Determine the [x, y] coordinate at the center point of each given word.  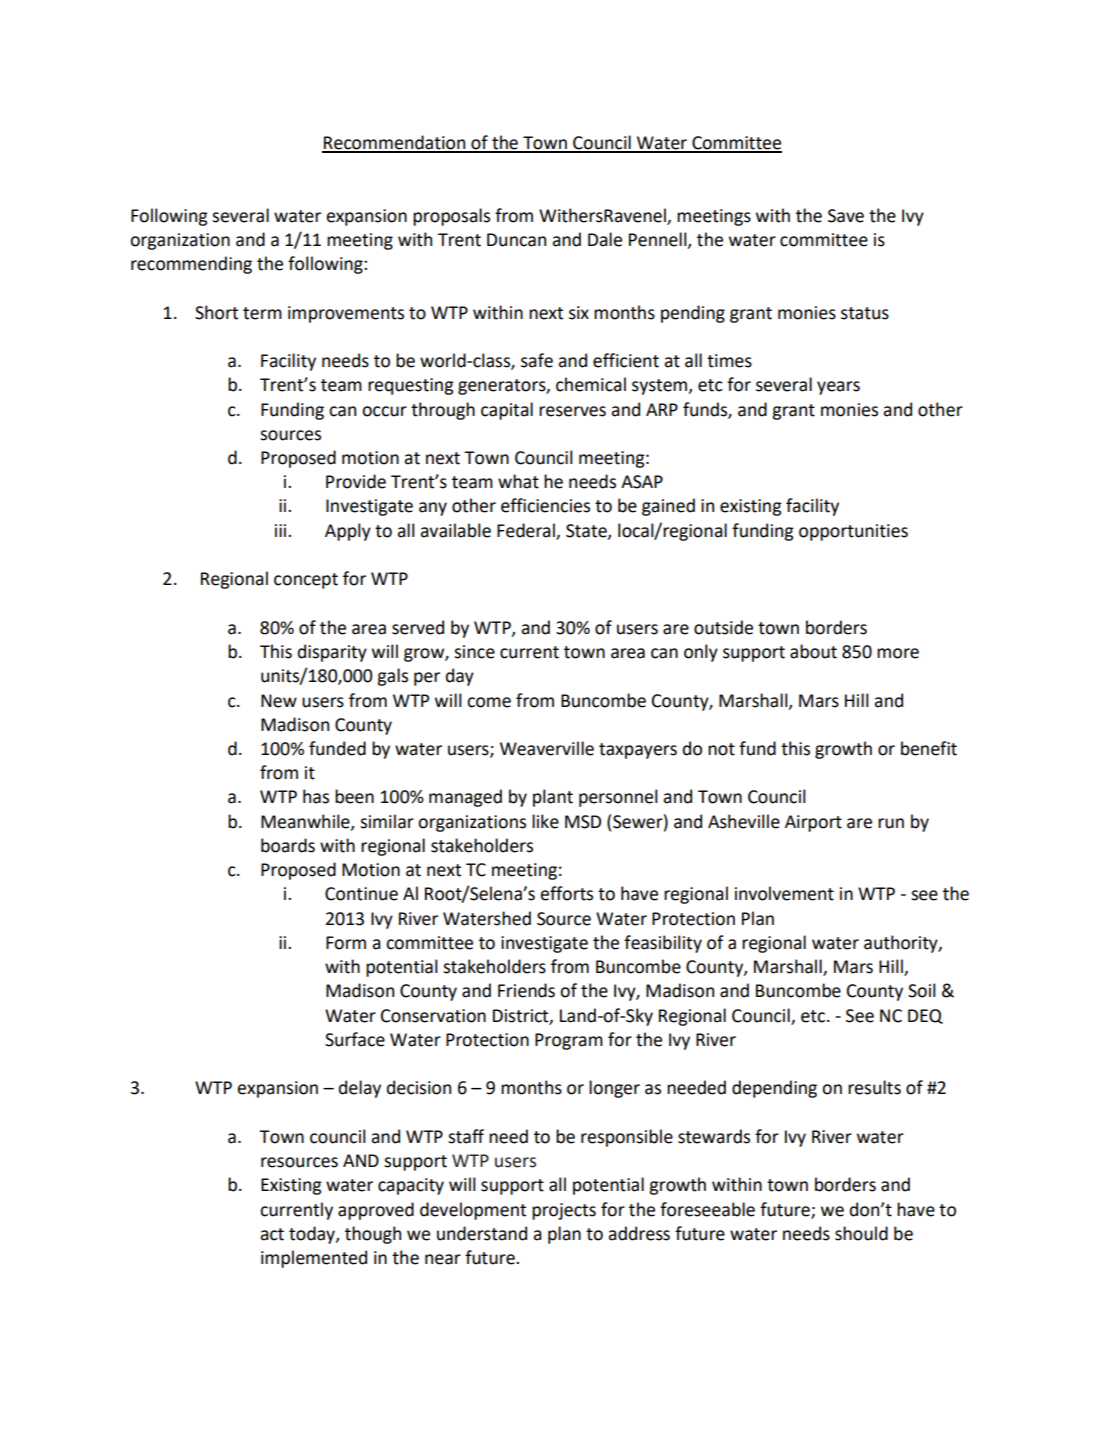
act [272, 1234]
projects [564, 1211]
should [861, 1233]
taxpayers [638, 751]
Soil [922, 990]
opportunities [853, 532]
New [279, 701]
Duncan [516, 240]
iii [282, 530]
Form [346, 943]
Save [846, 216]
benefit [929, 748]
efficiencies [545, 505]
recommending [191, 265]
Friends [526, 990]
